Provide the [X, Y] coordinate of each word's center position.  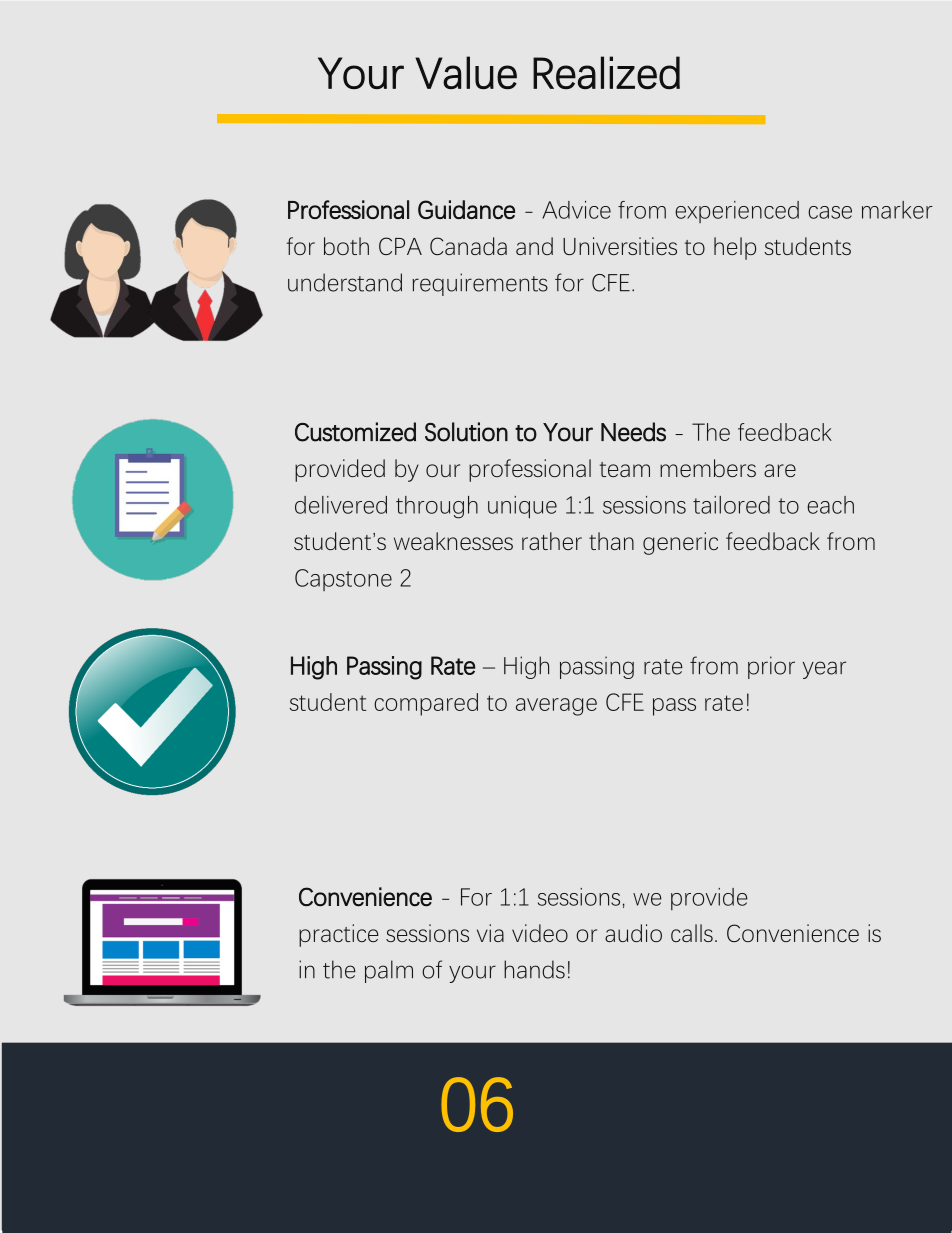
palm [389, 971]
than [611, 541]
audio [633, 933]
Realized [606, 72]
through [437, 507]
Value [466, 72]
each [830, 505]
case [830, 212]
